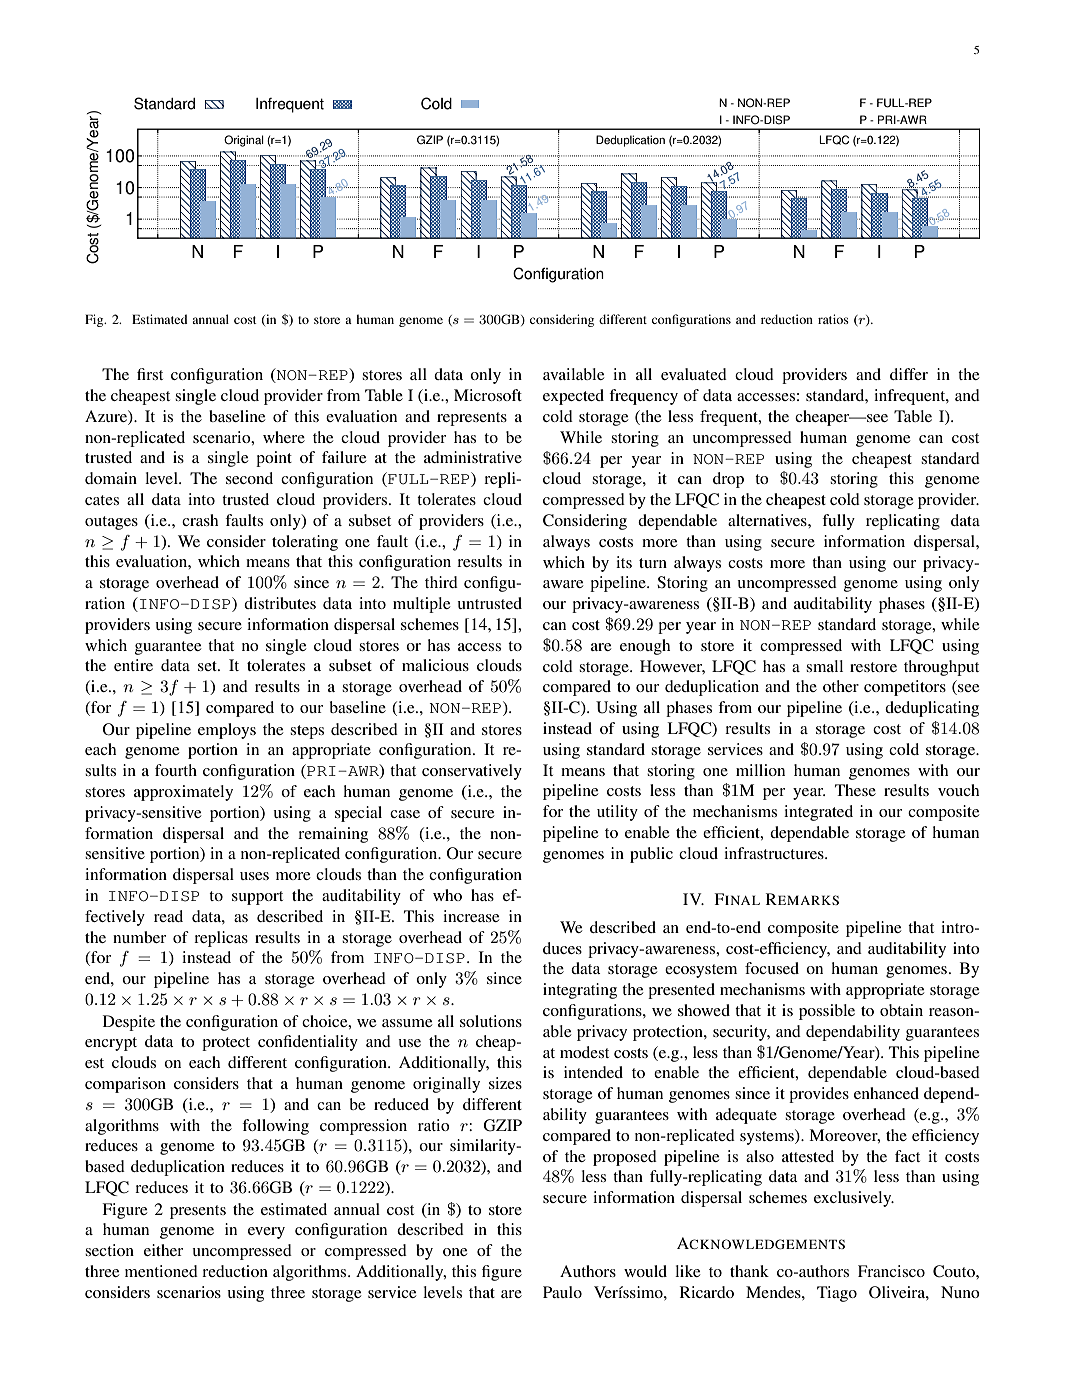  What do you see at coordinates (161, 1271) in the screenshot?
I see `mentioned` at bounding box center [161, 1271].
